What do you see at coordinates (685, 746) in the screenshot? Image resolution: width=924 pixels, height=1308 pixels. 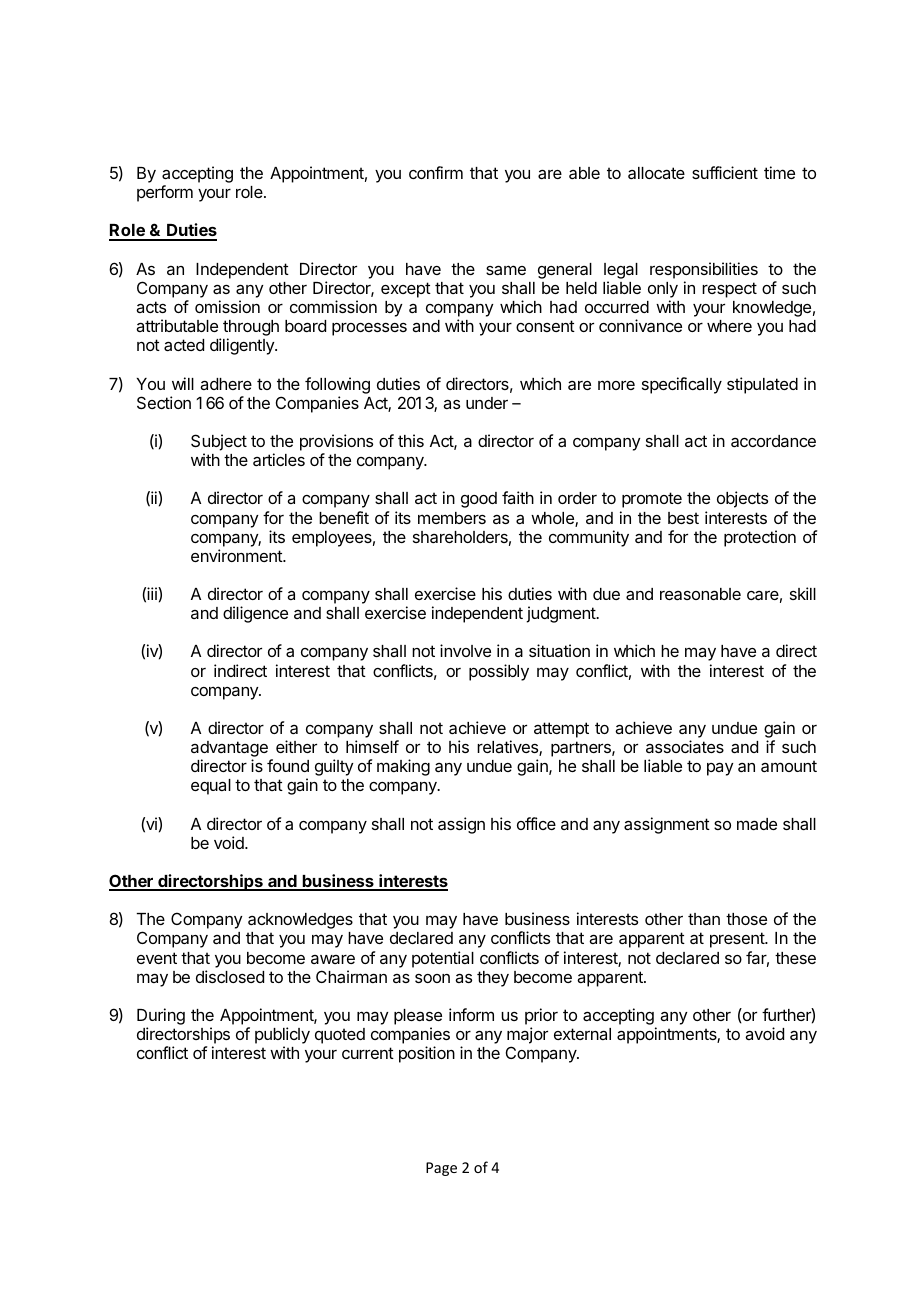 I see `associates` at bounding box center [685, 746].
